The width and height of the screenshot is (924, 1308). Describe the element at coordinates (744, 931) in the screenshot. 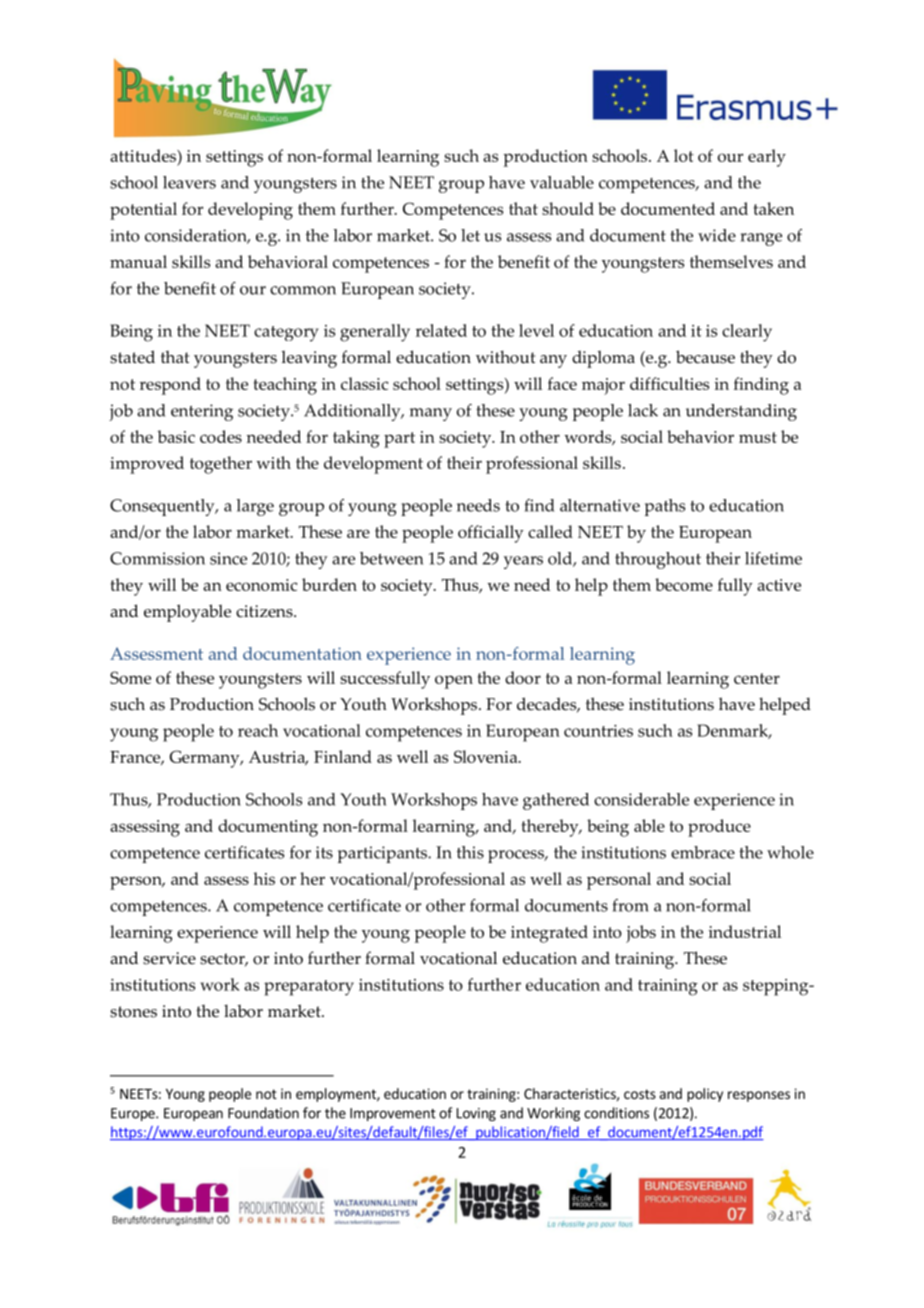

I see `industrial` at that location.
